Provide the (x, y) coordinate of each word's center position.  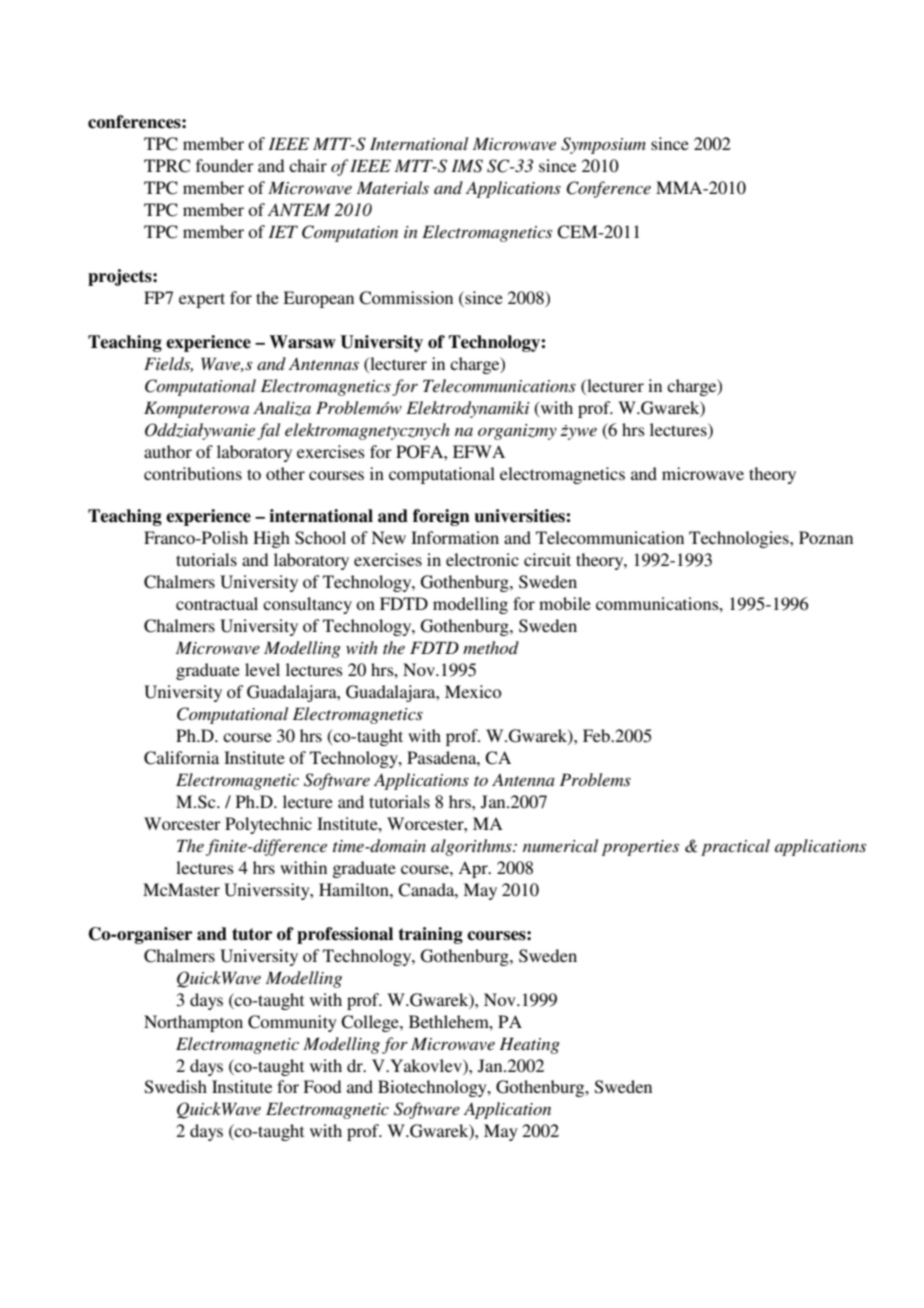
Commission (406, 298)
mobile (565, 603)
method (491, 647)
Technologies (740, 539)
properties (640, 848)
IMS (467, 166)
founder (225, 165)
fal (268, 431)
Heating (529, 1045)
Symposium (603, 145)
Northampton (193, 1023)
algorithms (472, 847)
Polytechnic (268, 825)
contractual (217, 603)
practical (735, 847)
